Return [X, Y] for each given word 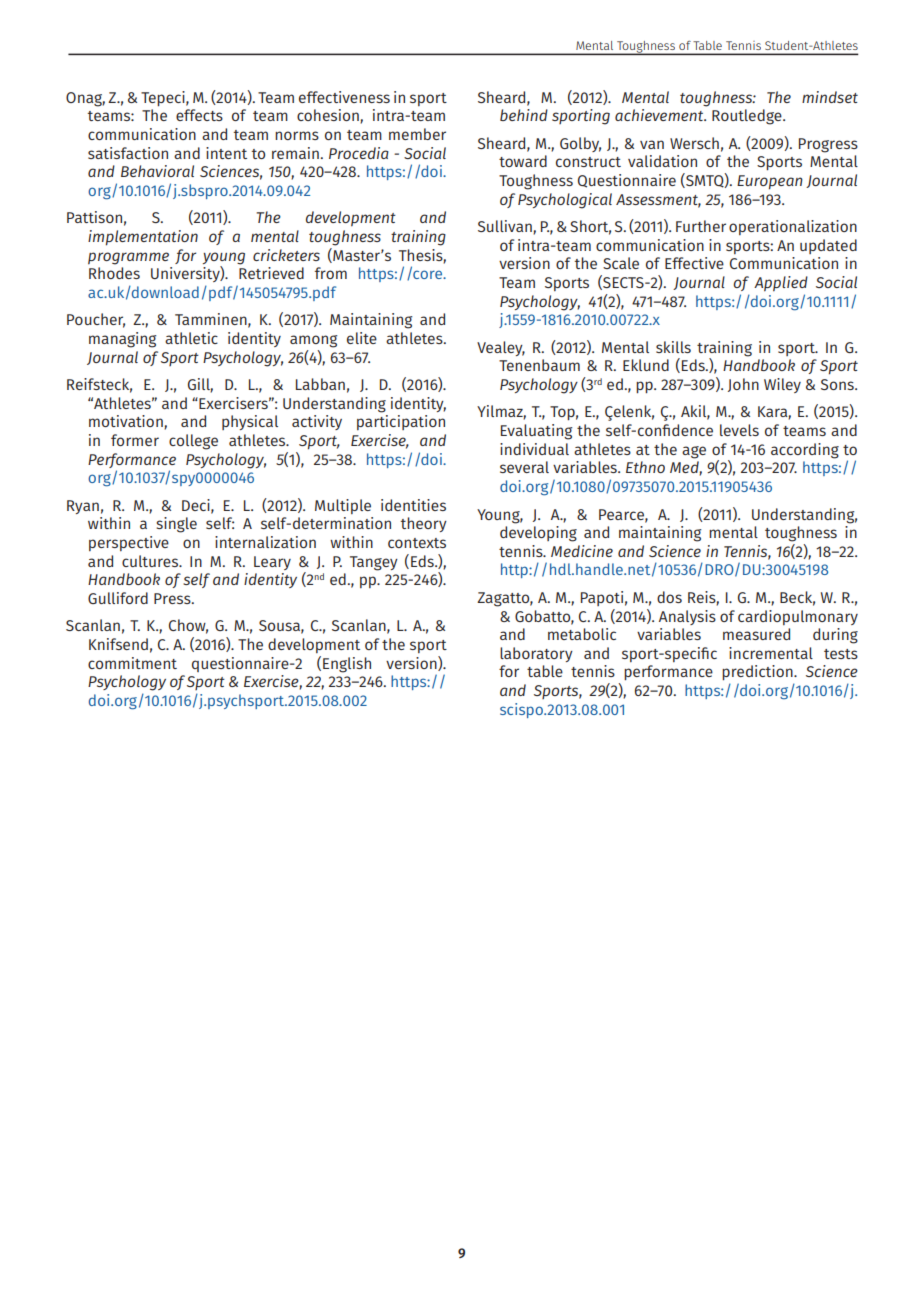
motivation [127, 422]
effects [199, 115]
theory [423, 524]
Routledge [748, 117]
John [743, 385]
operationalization [793, 227]
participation [401, 422]
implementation [143, 238]
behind [524, 115]
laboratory [536, 654]
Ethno [645, 467]
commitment [132, 663]
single [176, 525]
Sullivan [506, 227]
